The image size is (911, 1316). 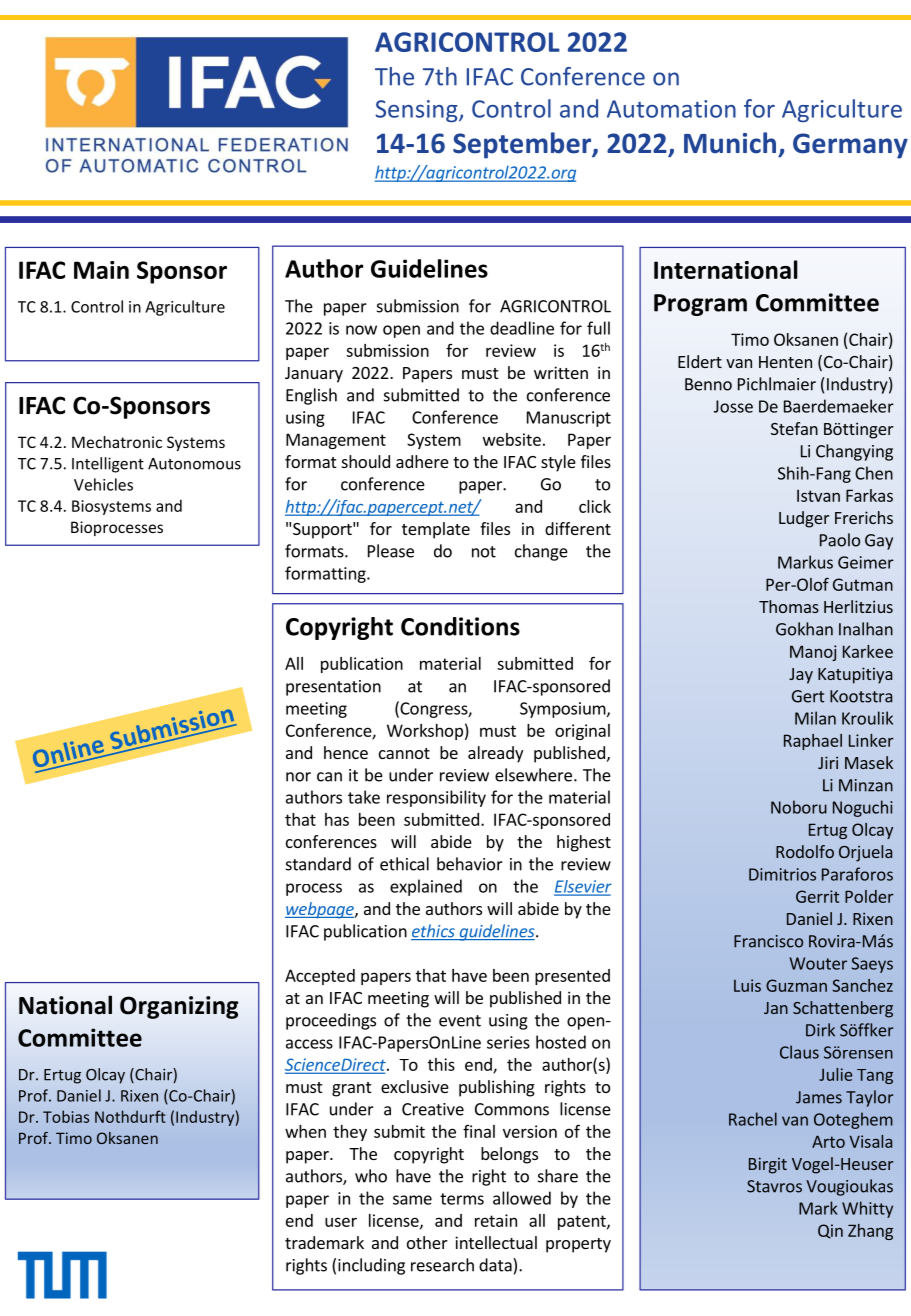 I want to click on website, so click(x=512, y=439).
